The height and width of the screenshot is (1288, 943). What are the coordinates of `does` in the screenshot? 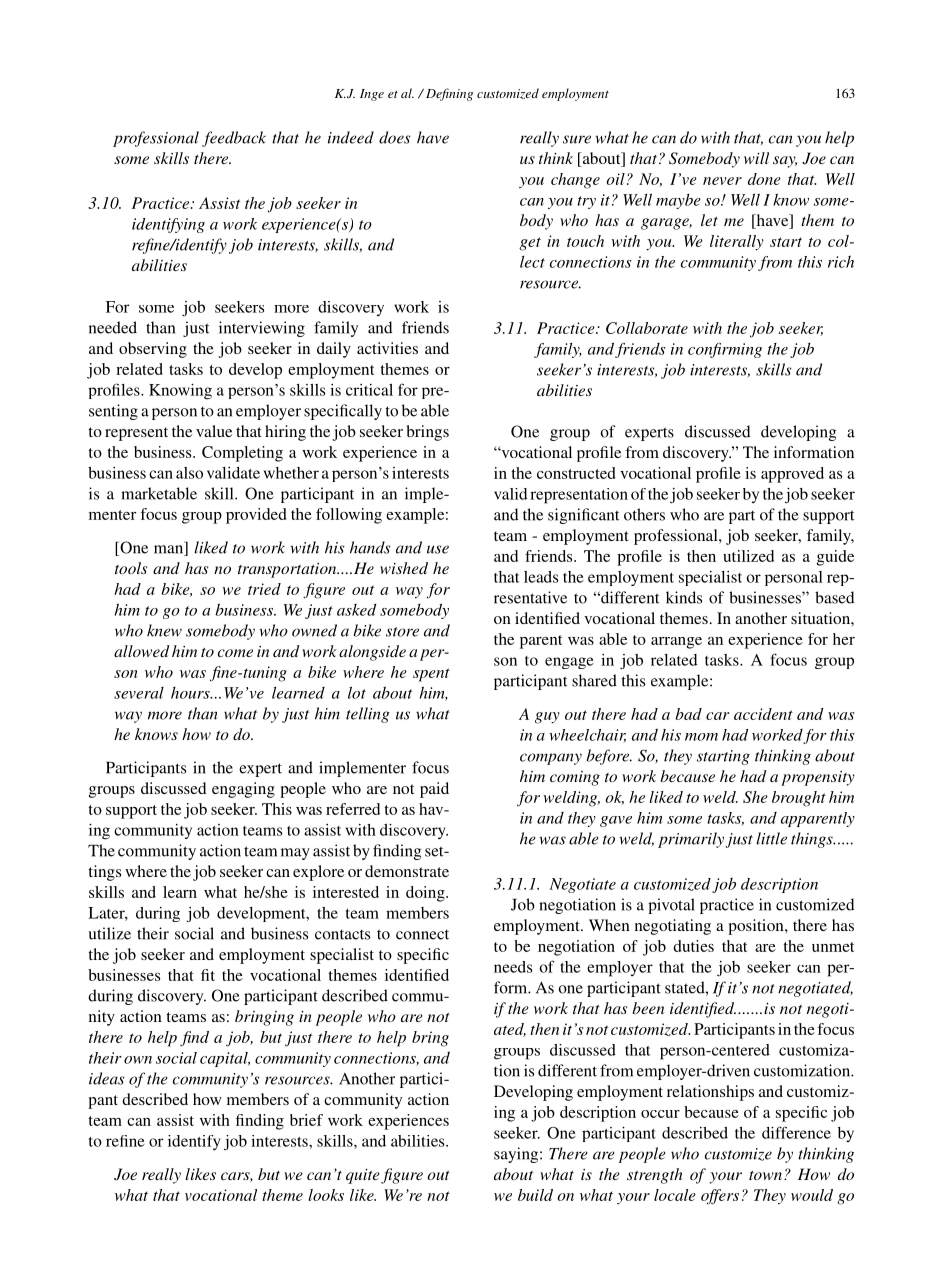 It's located at (394, 137).
